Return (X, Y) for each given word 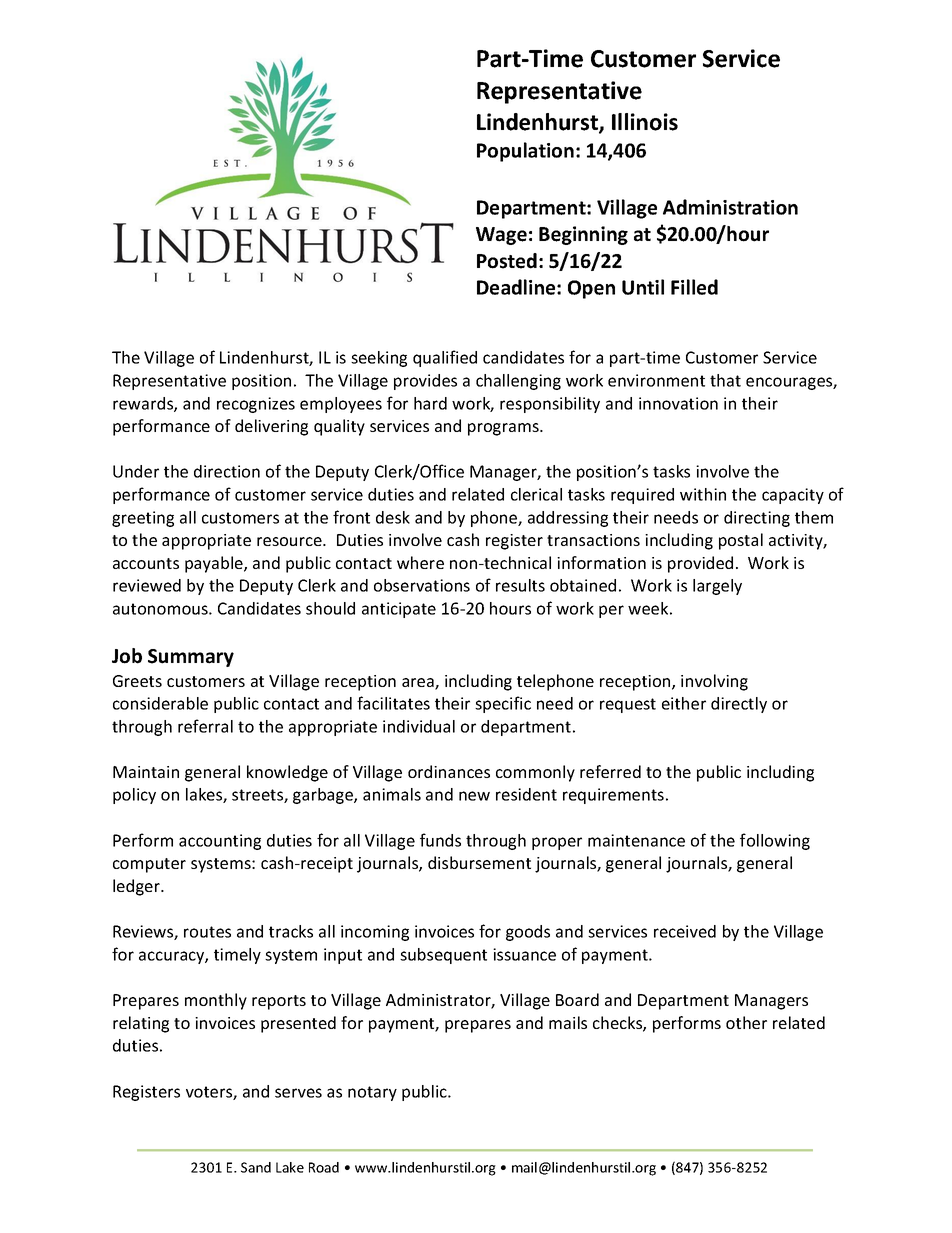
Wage (501, 236)
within (703, 494)
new (474, 796)
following (775, 841)
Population (525, 152)
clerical (536, 494)
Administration (730, 207)
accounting (220, 842)
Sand (256, 1167)
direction (227, 471)
